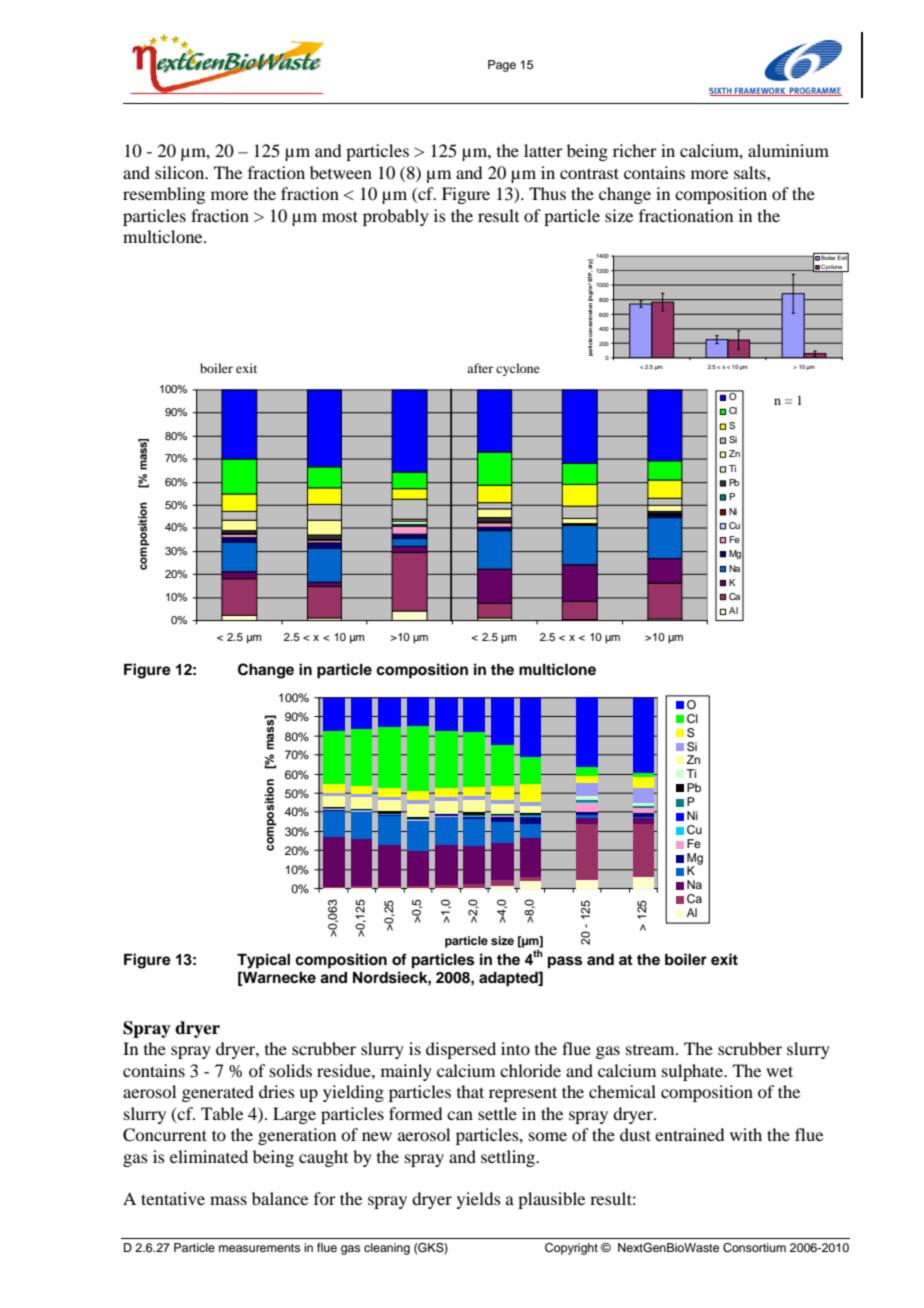 The width and height of the document is (924, 1308). What do you see at coordinates (502, 66) in the document?
I see `Page` at bounding box center [502, 66].
